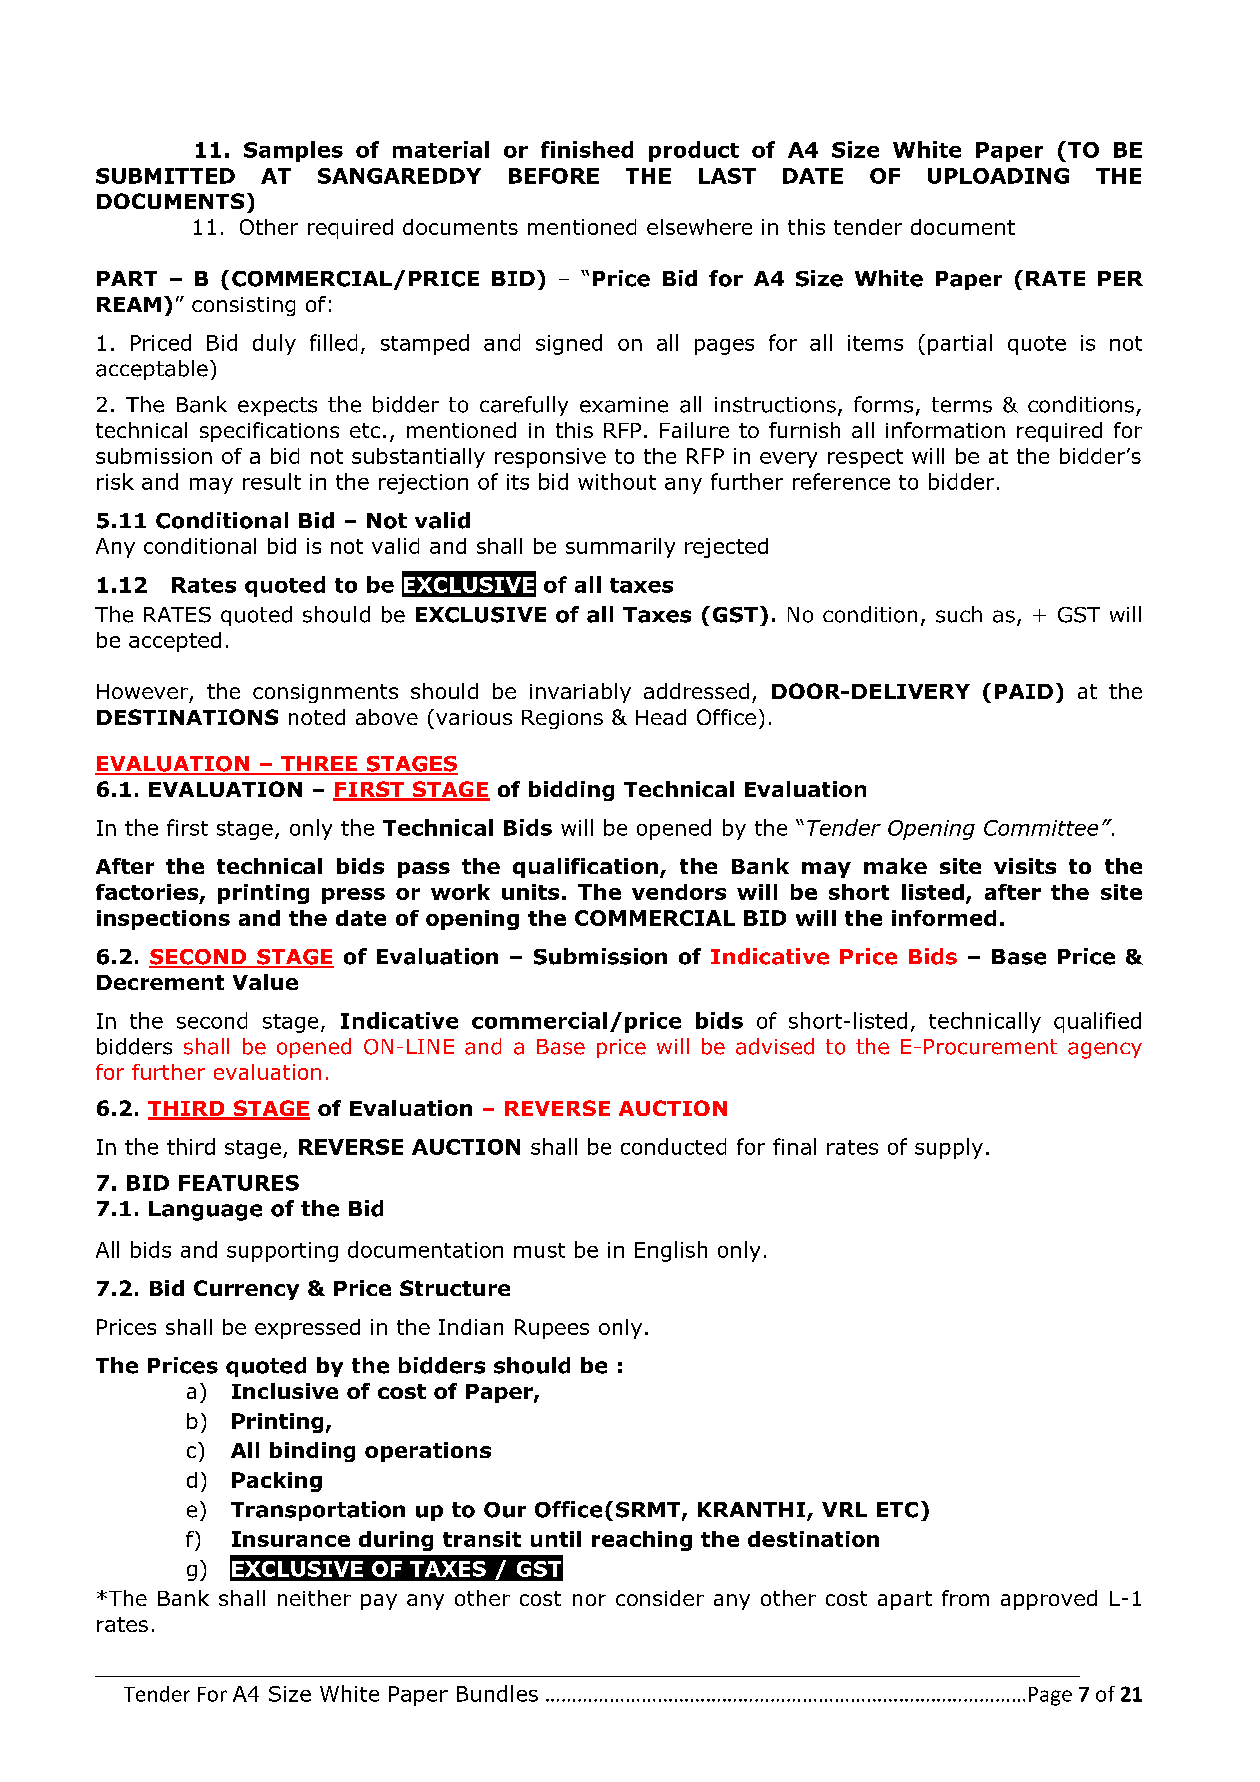  I want to click on SUBMITTED, so click(165, 176).
